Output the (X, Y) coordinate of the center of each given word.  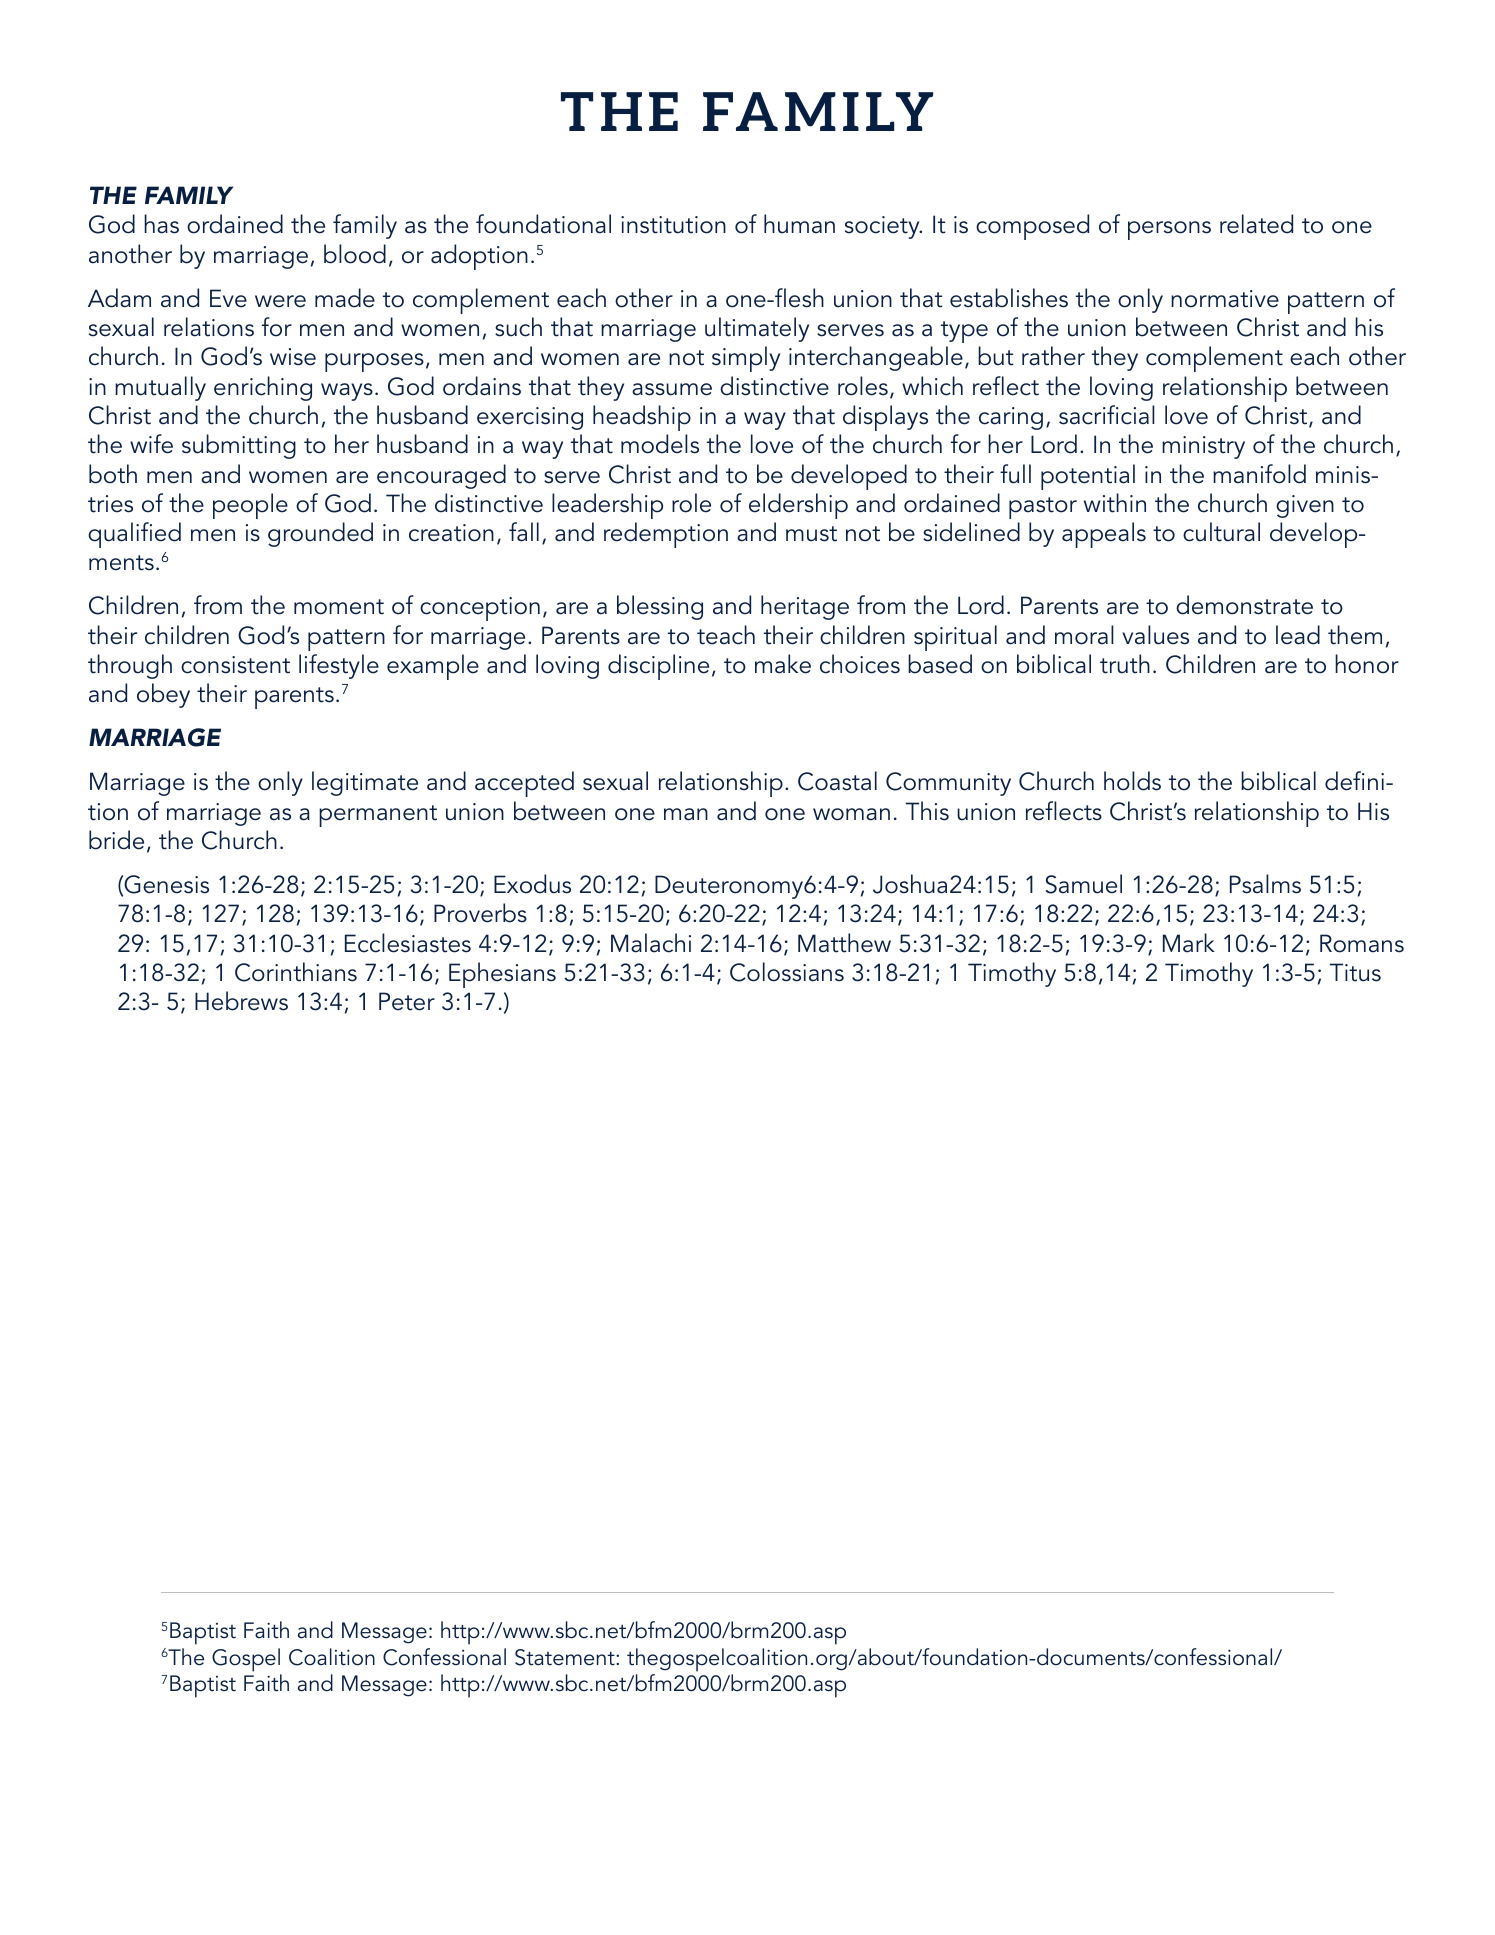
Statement (566, 1657)
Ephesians (502, 975)
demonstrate (1244, 605)
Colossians (787, 972)
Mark (1189, 943)
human (799, 224)
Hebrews (241, 1001)
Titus (1355, 972)
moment (339, 607)
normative (1225, 299)
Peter (407, 1001)
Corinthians (296, 972)
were (280, 301)
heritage (805, 607)
